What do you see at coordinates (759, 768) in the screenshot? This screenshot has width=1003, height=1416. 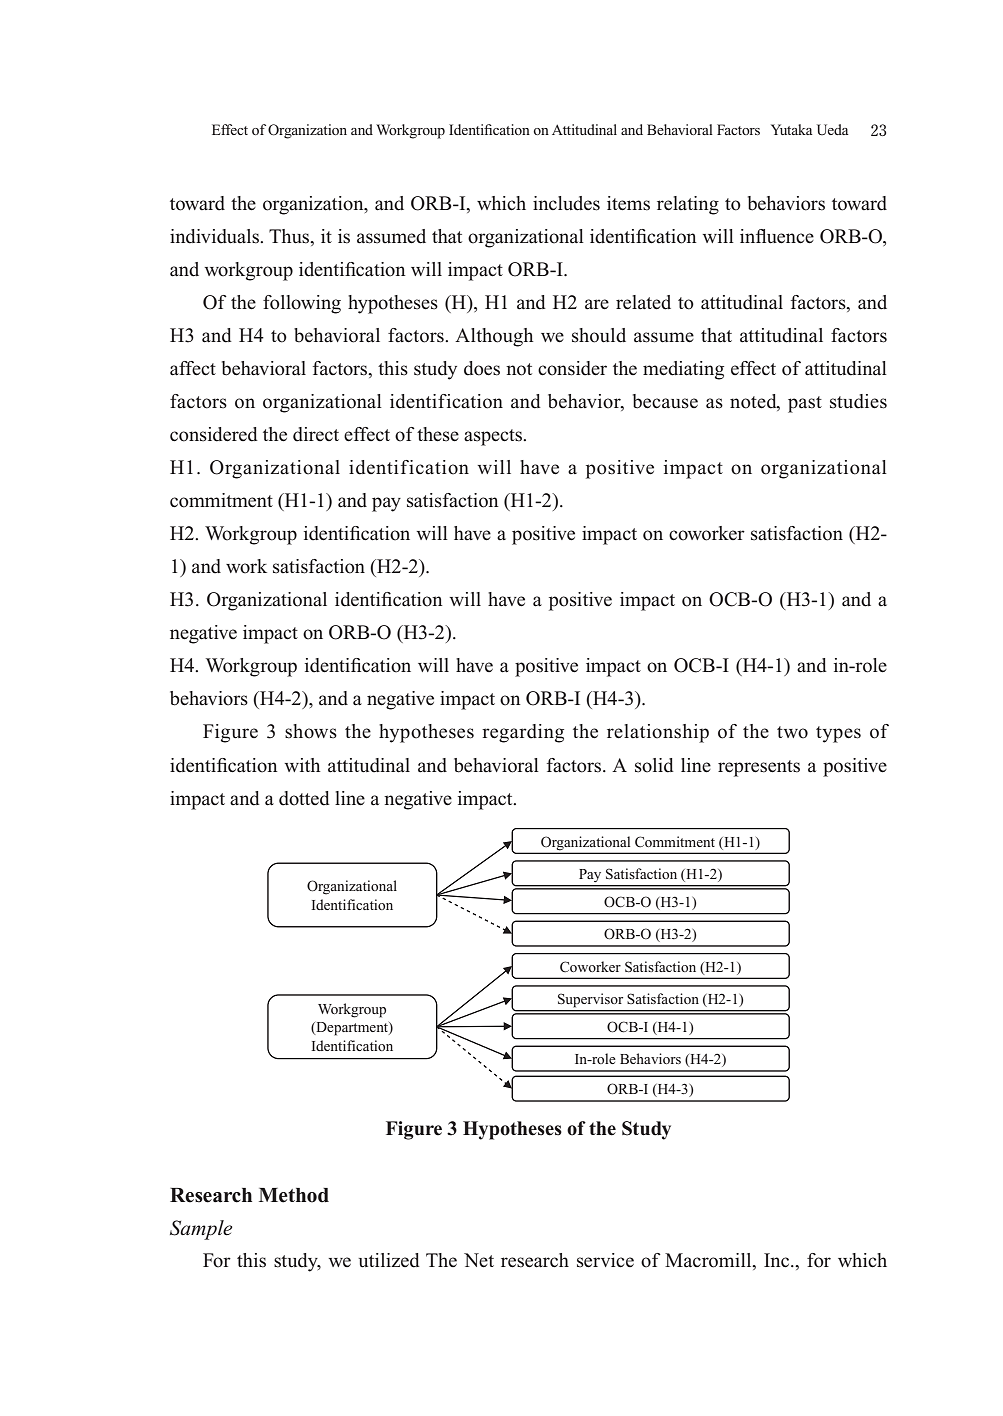 I see `represents` at bounding box center [759, 768].
